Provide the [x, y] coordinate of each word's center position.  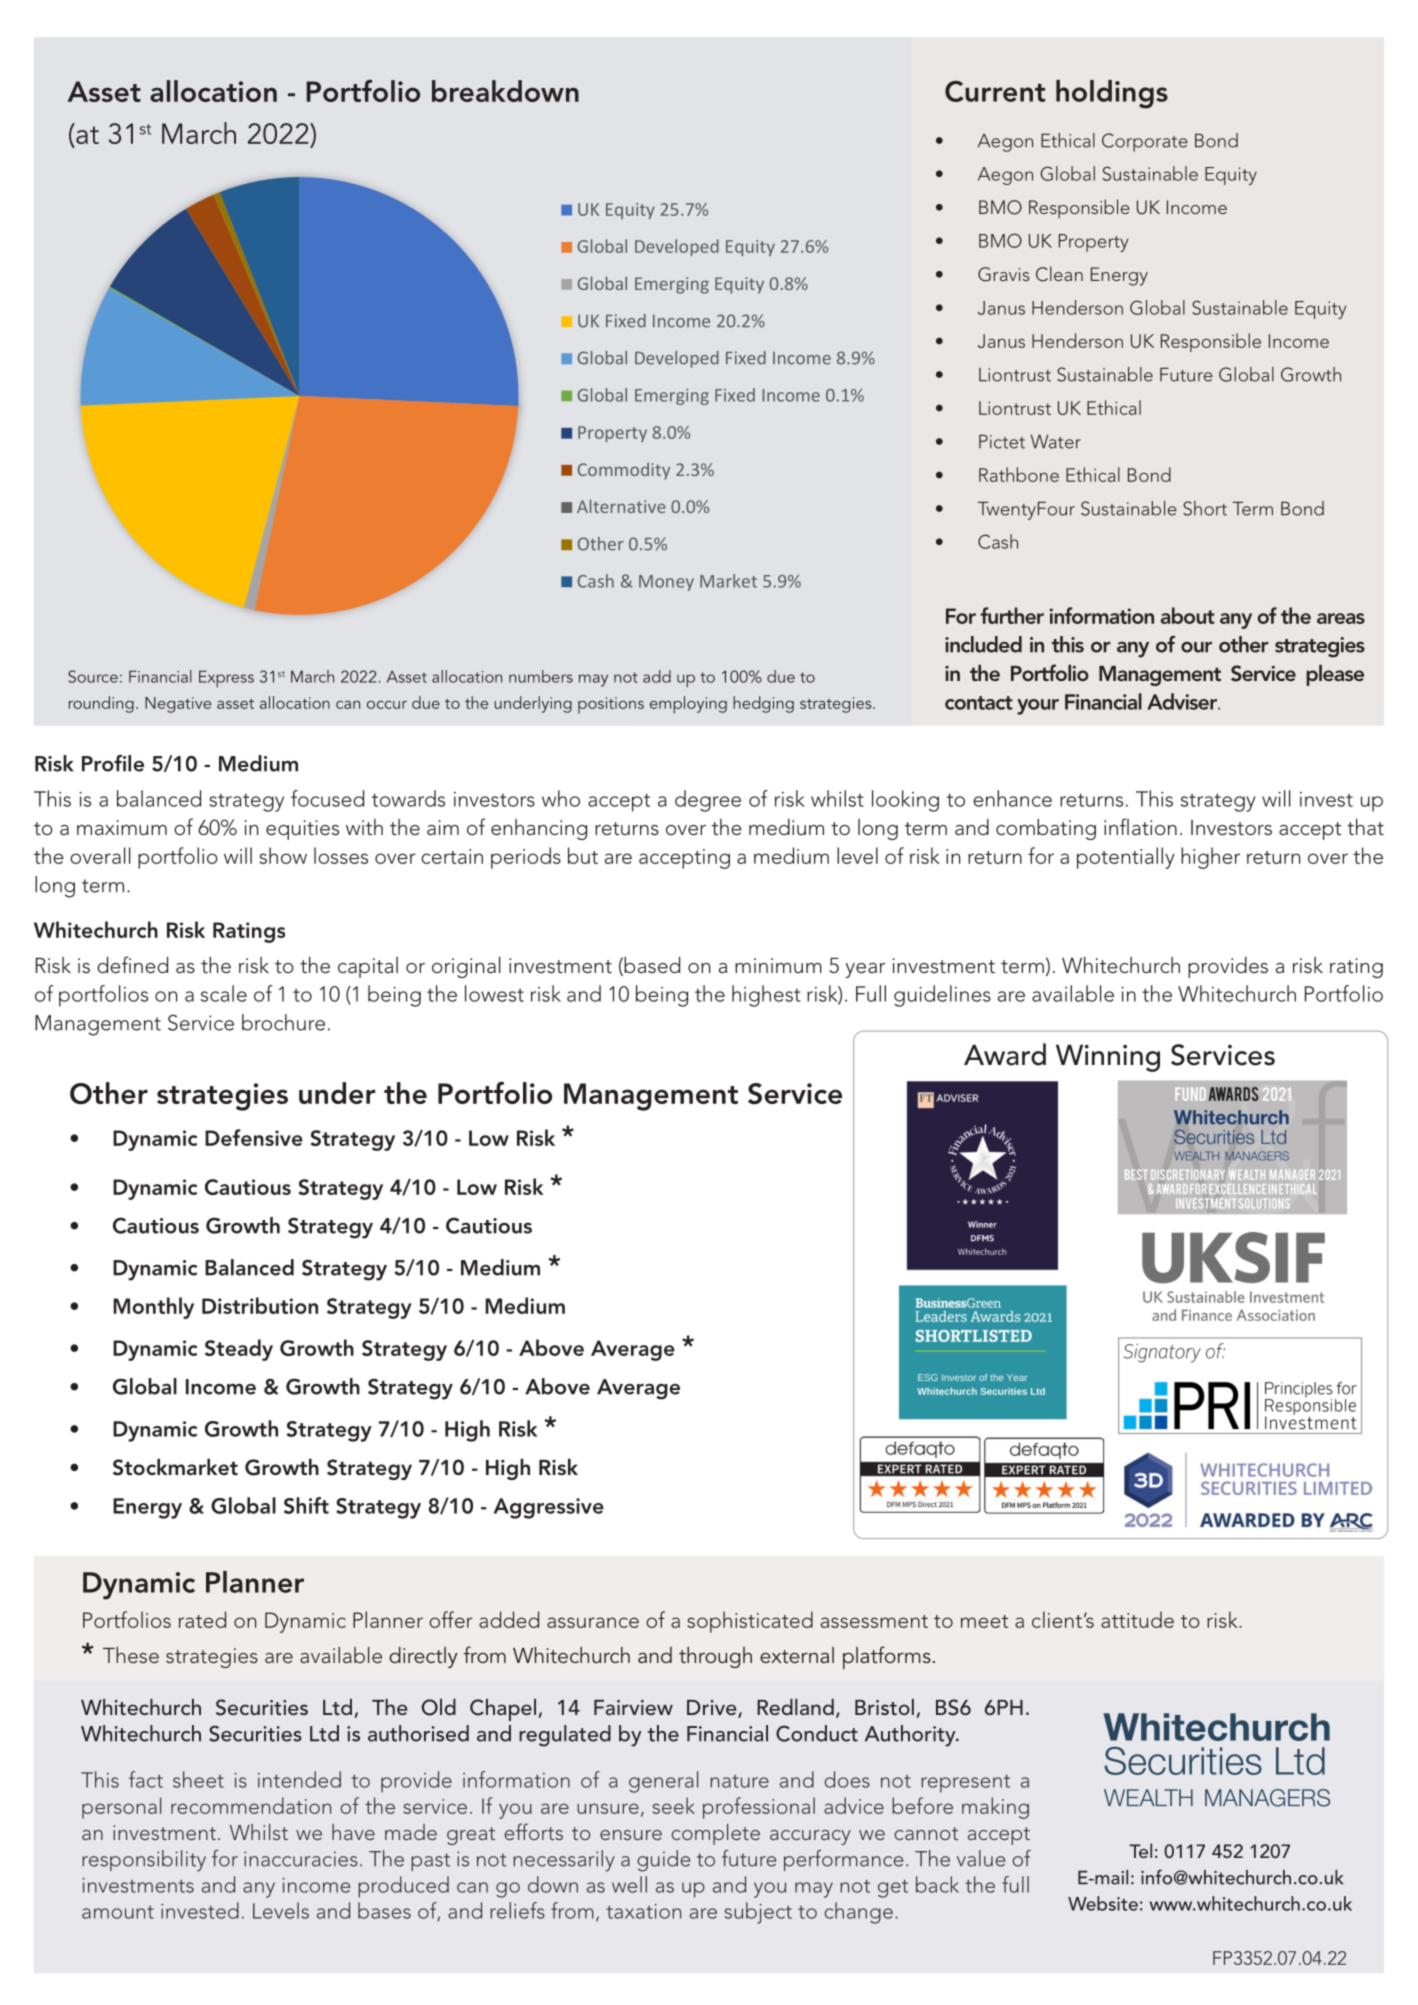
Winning [1108, 1058]
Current [995, 91]
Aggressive [549, 1508]
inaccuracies [301, 1859]
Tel [1140, 1850]
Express [226, 678]
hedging [763, 704]
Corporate [1145, 142]
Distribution [260, 1305]
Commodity [624, 471]
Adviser [1183, 701]
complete [716, 1834]
